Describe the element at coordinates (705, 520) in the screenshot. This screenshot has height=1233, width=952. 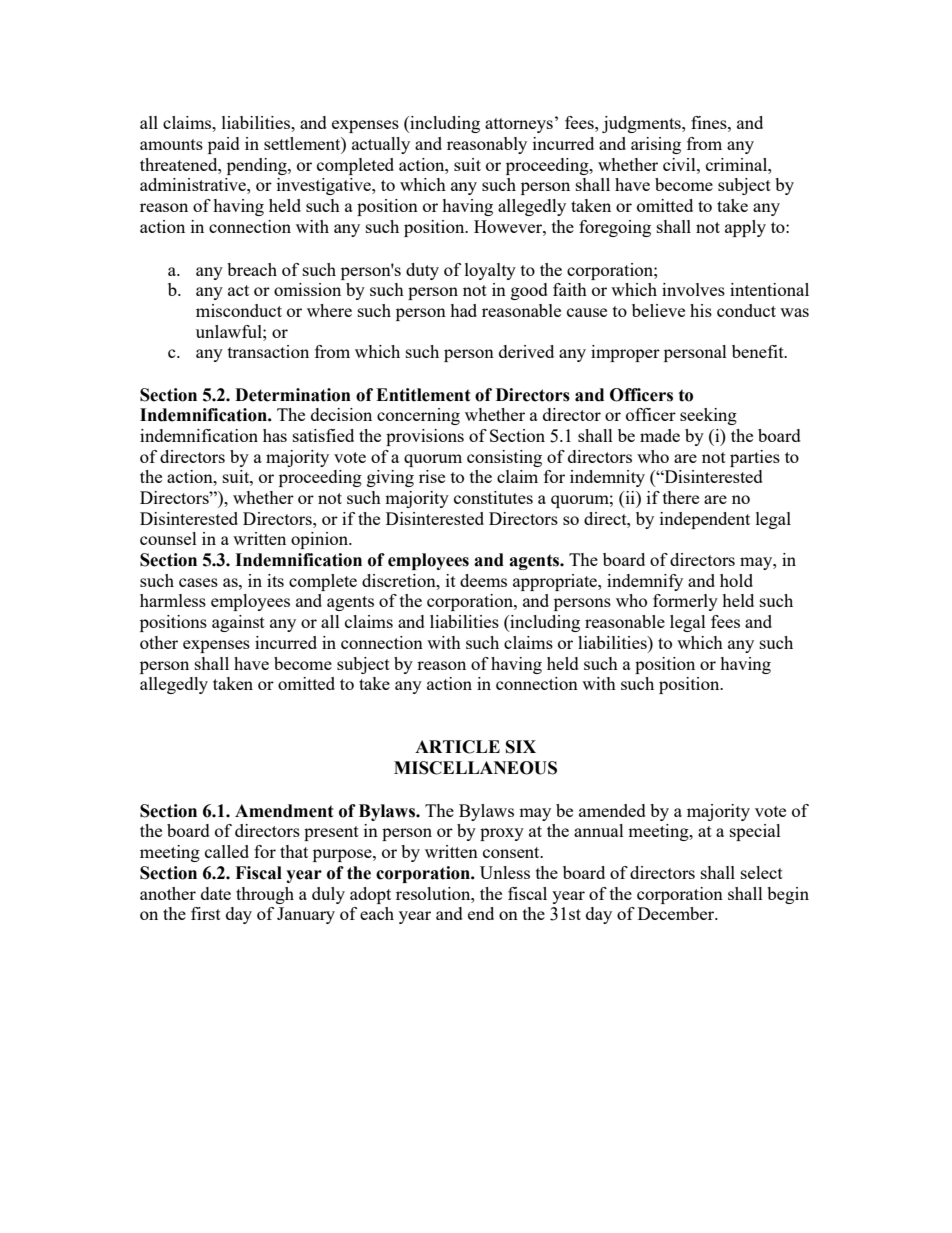
I see `independent` at that location.
